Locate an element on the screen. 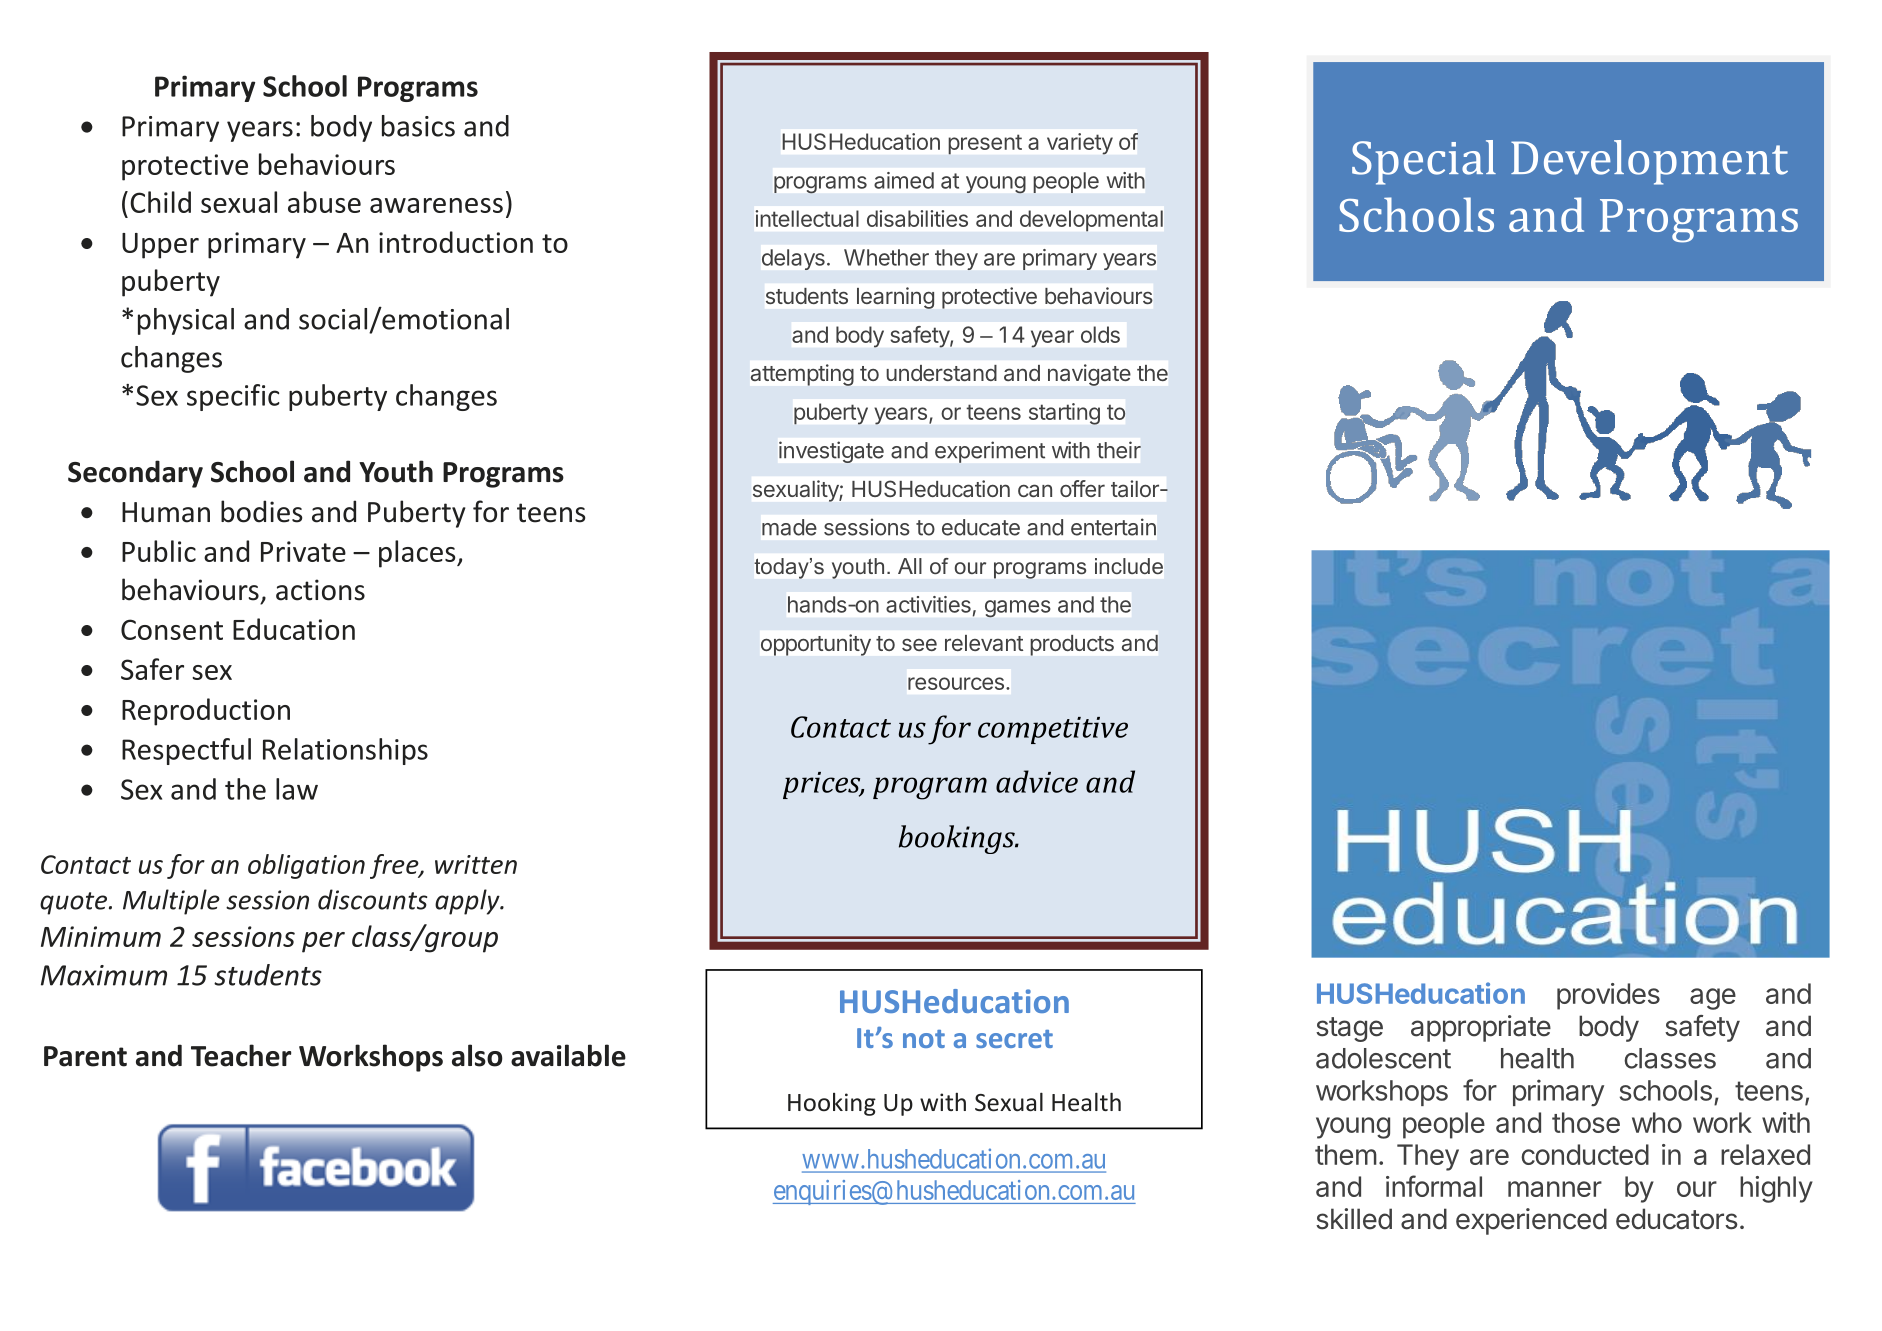 This screenshot has height=1331, width=1882. aimed is located at coordinates (904, 180).
